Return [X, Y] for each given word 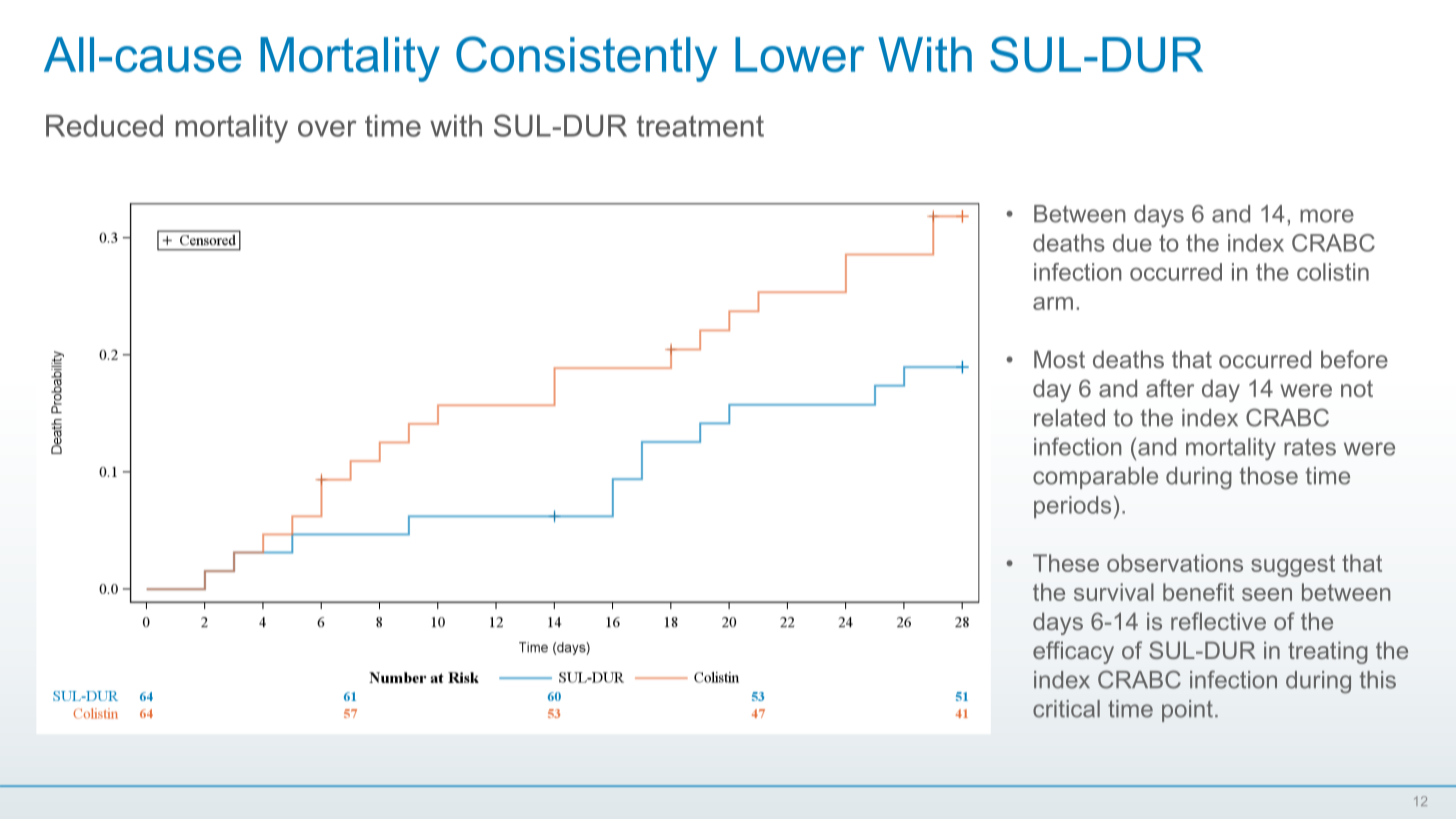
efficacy [1073, 652]
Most [1059, 359]
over [327, 128]
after [1170, 388]
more [1327, 216]
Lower [800, 54]
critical [1066, 709]
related [1069, 418]
